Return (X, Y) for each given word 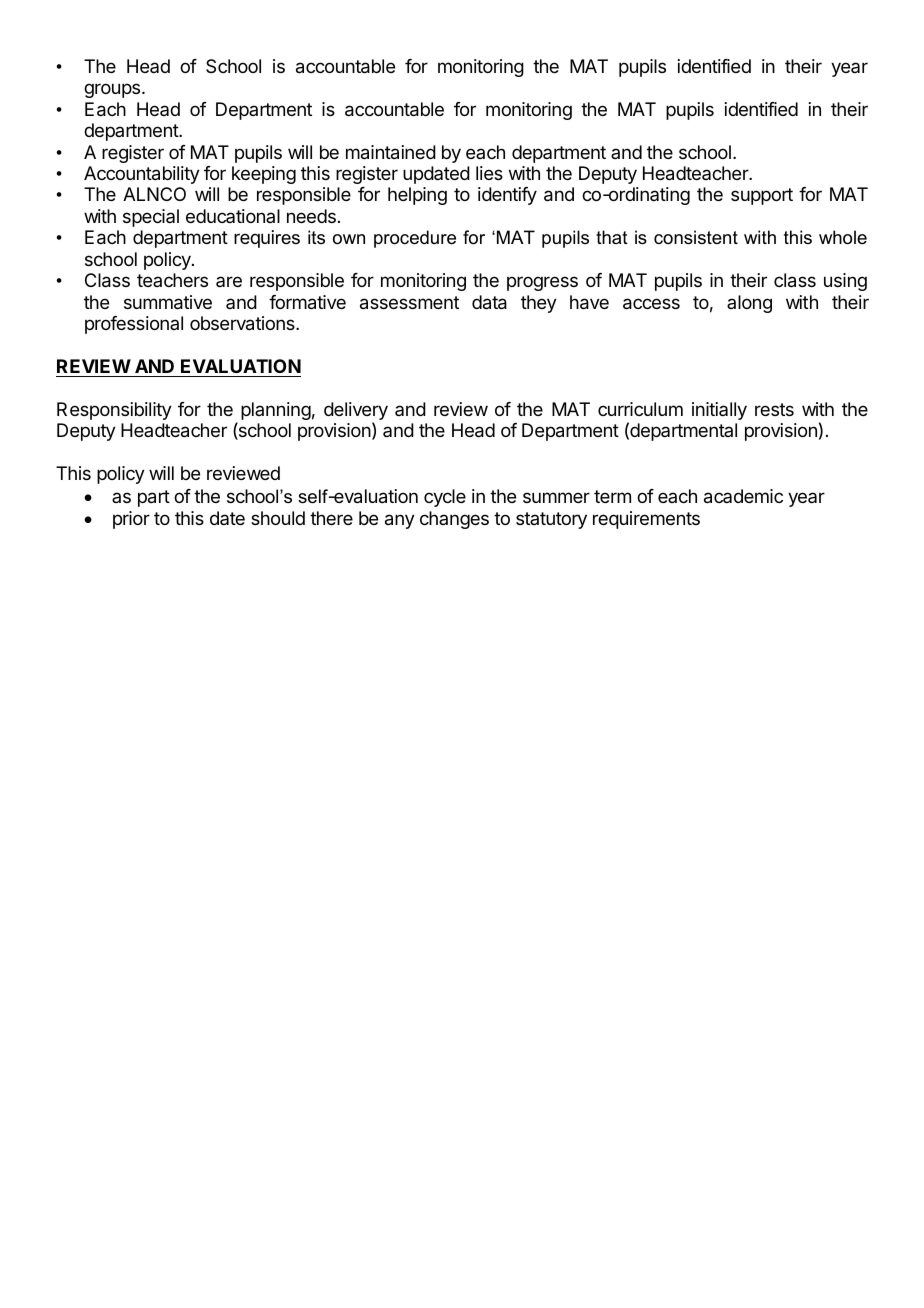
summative (168, 302)
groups (113, 90)
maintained (391, 152)
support (762, 196)
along (749, 304)
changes (454, 520)
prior (131, 520)
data (489, 302)
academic (743, 496)
